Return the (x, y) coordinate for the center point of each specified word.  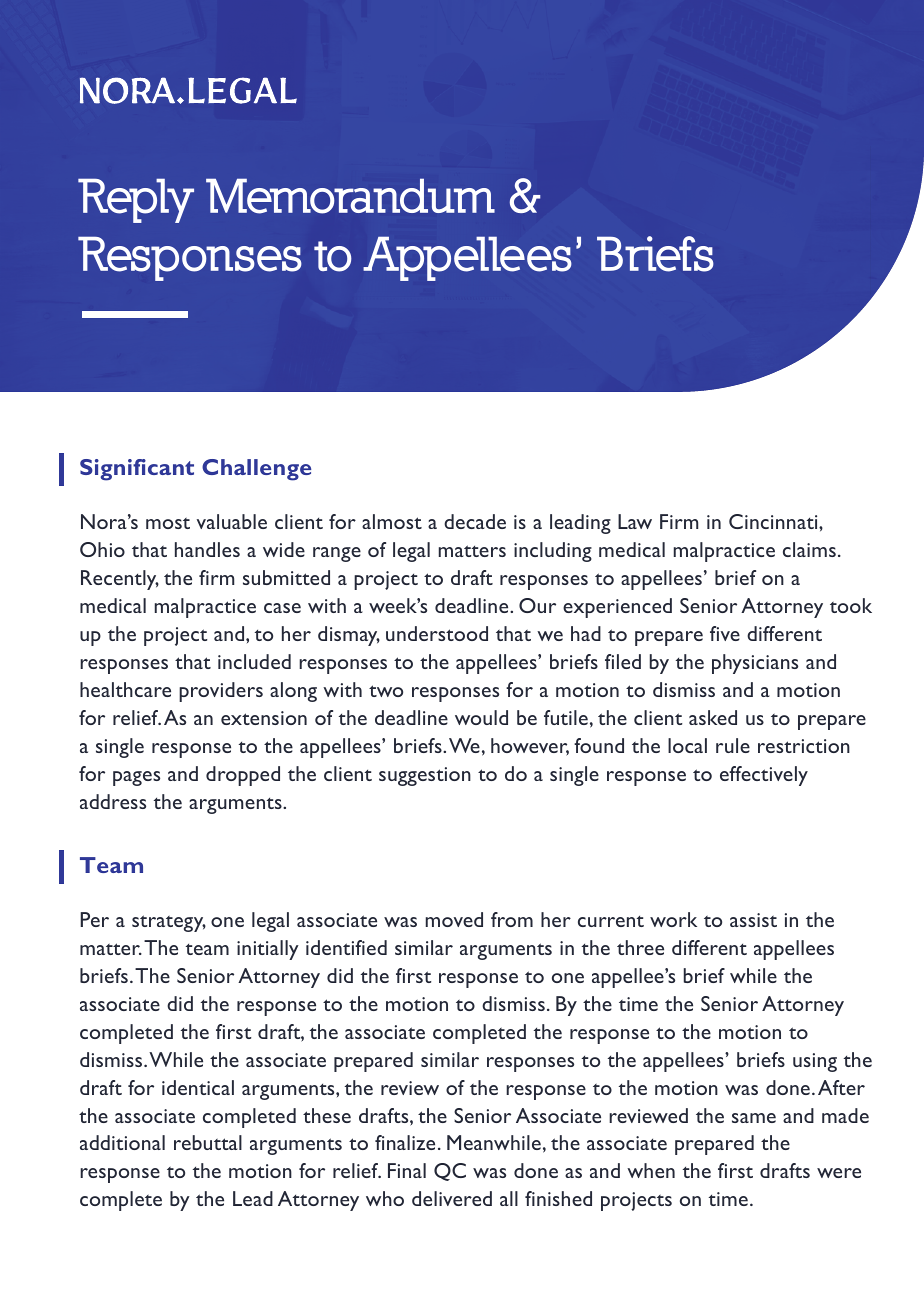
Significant (137, 470)
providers (221, 692)
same (754, 1118)
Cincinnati (774, 521)
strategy (169, 923)
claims (809, 549)
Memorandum (350, 196)
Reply (136, 200)
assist (753, 920)
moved (454, 919)
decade (475, 521)
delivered (452, 1198)
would (481, 717)
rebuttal (208, 1142)
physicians (755, 664)
